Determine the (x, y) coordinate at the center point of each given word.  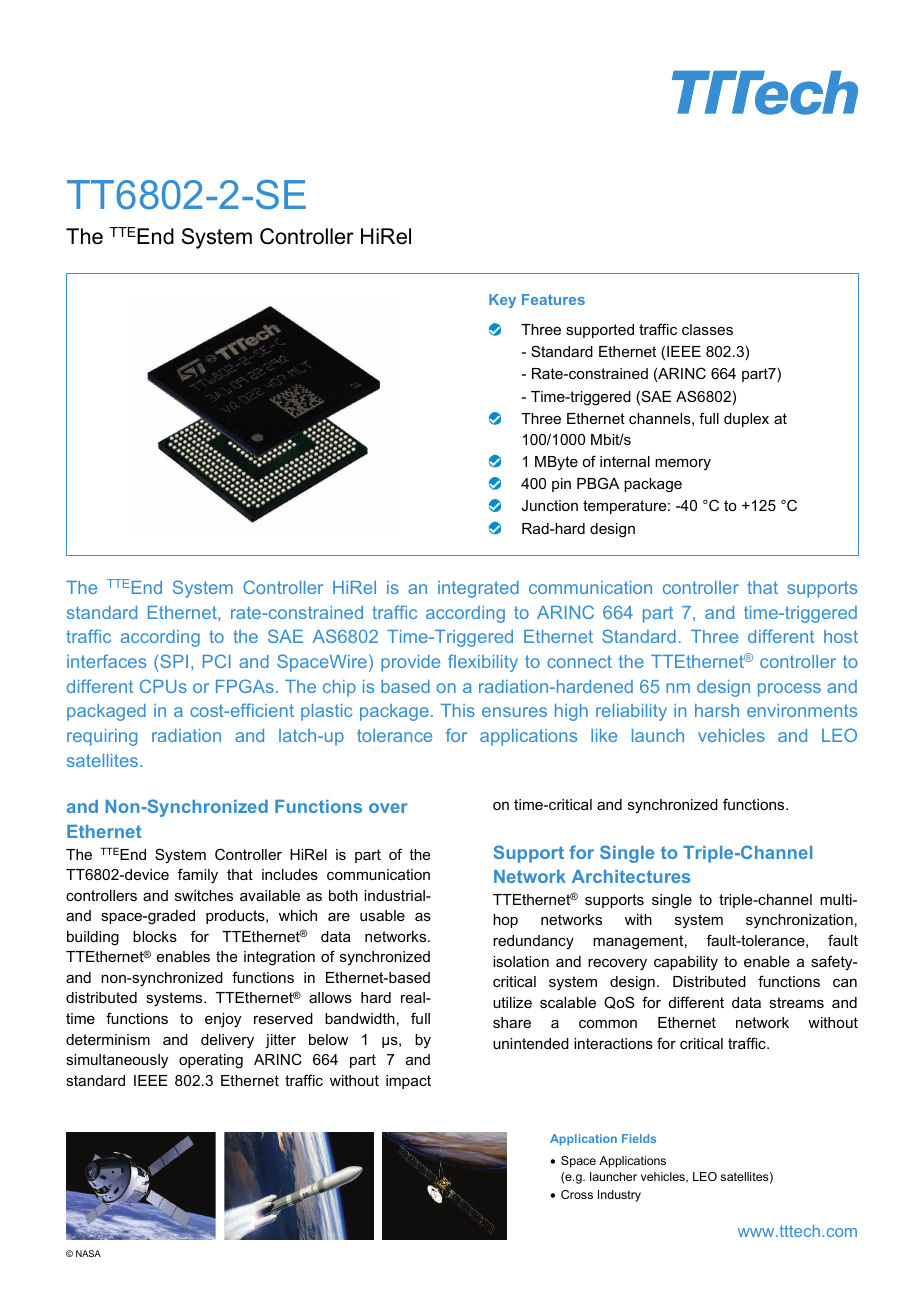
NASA (88, 1253)
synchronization (799, 921)
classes (707, 329)
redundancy (533, 942)
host (841, 636)
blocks (155, 936)
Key (502, 301)
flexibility (483, 663)
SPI (174, 661)
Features (553, 299)
